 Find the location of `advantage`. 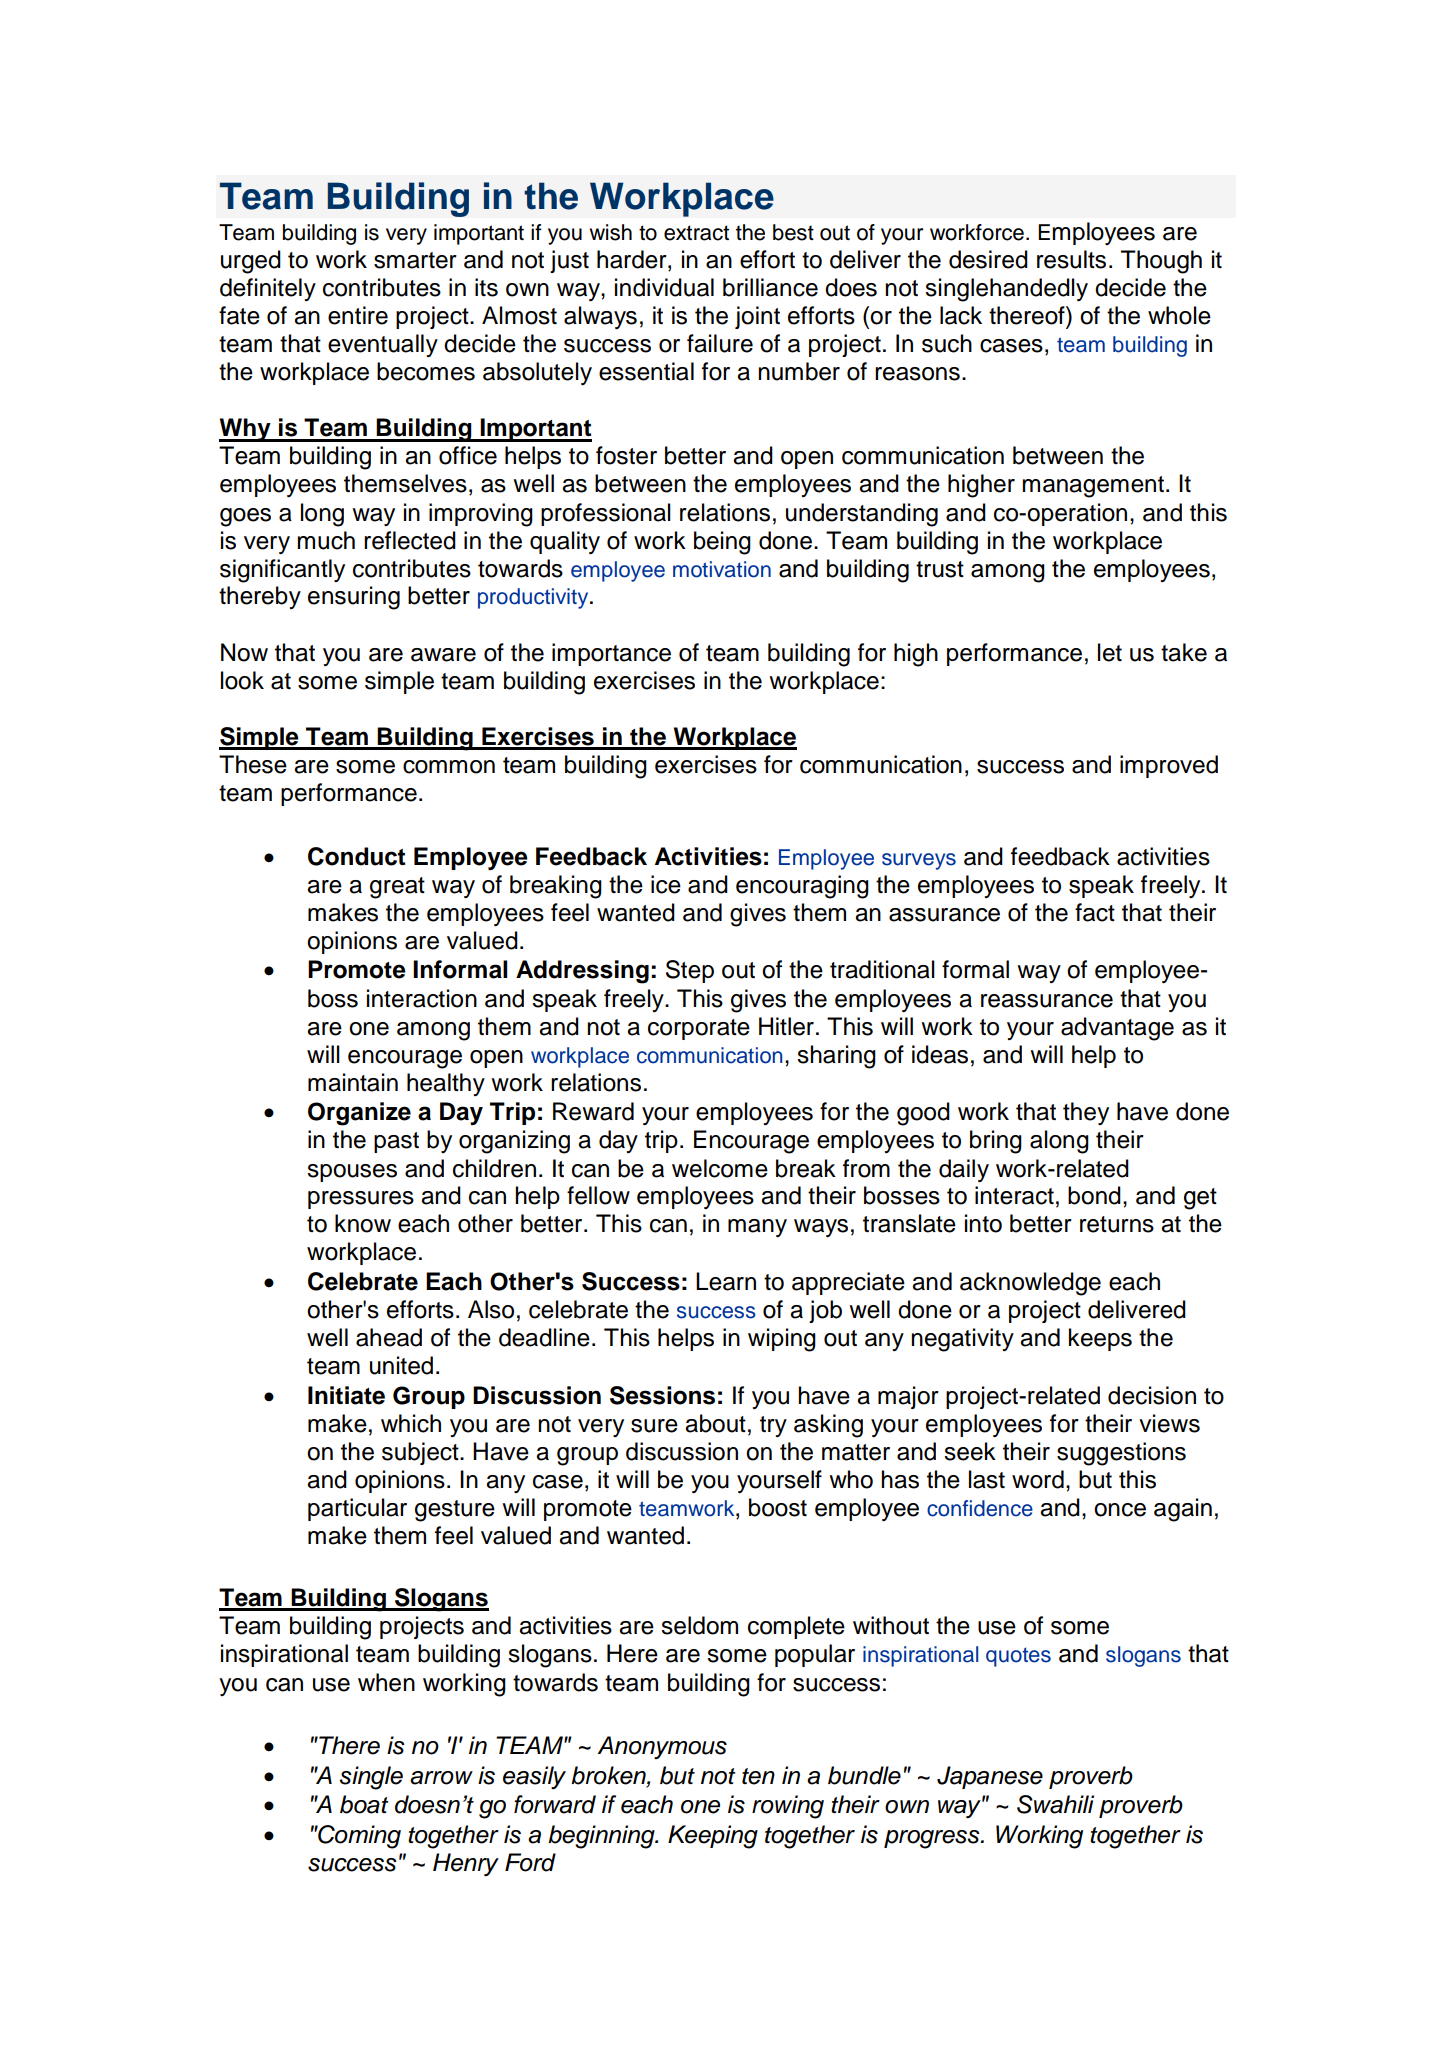

advantage is located at coordinates (1117, 1029).
